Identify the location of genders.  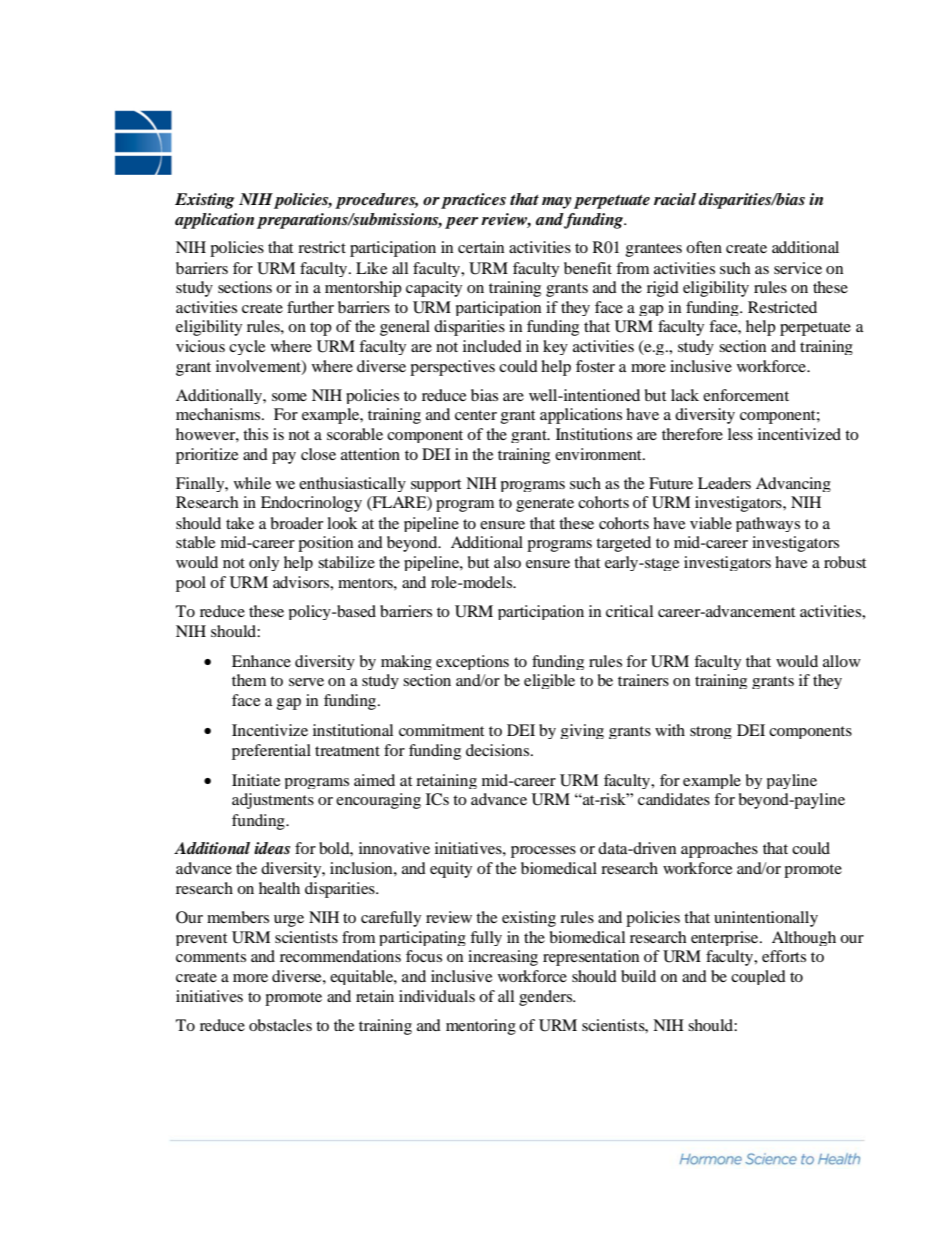
(547, 998).
